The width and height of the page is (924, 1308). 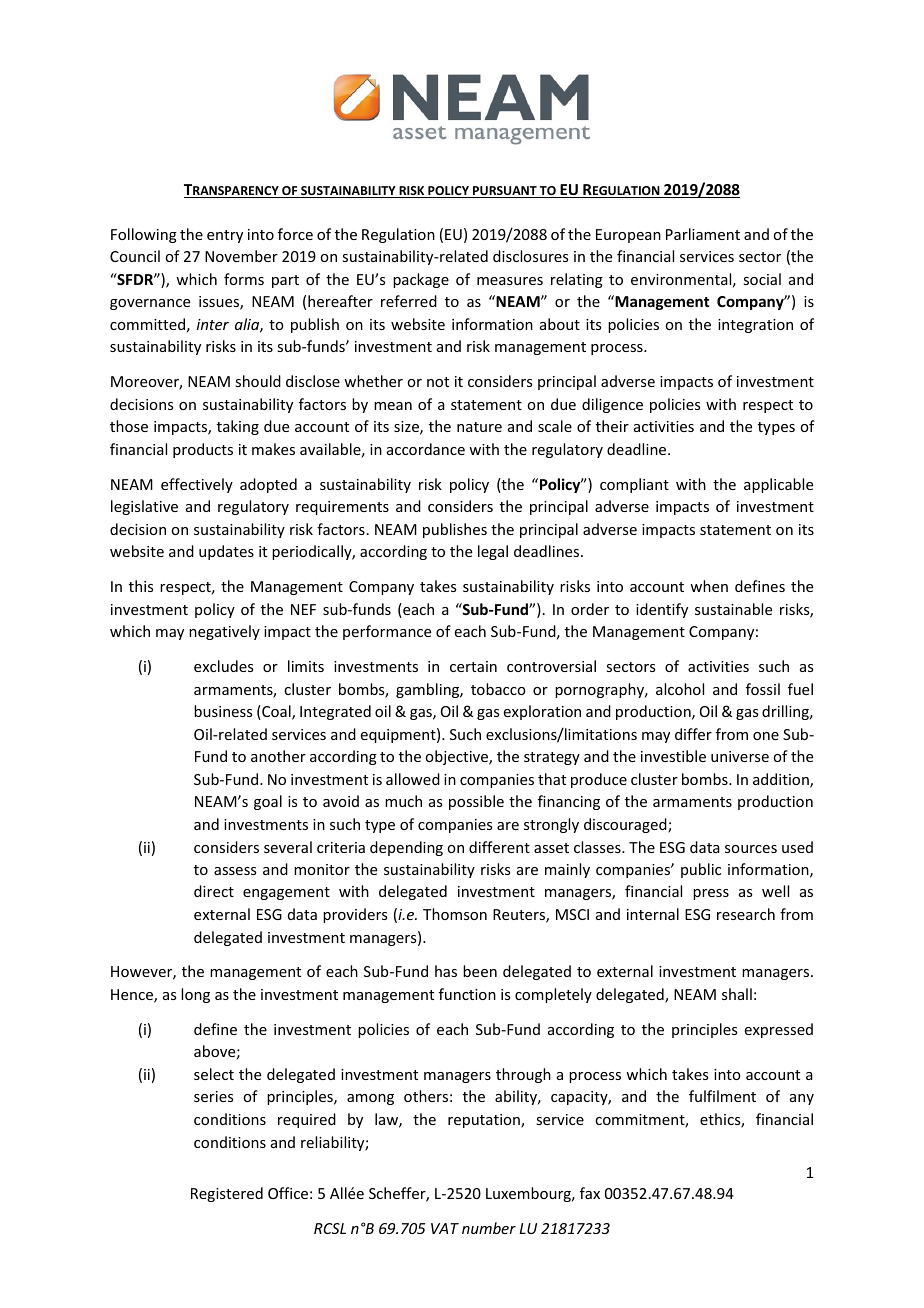 What do you see at coordinates (737, 994) in the page?
I see `shall` at bounding box center [737, 994].
